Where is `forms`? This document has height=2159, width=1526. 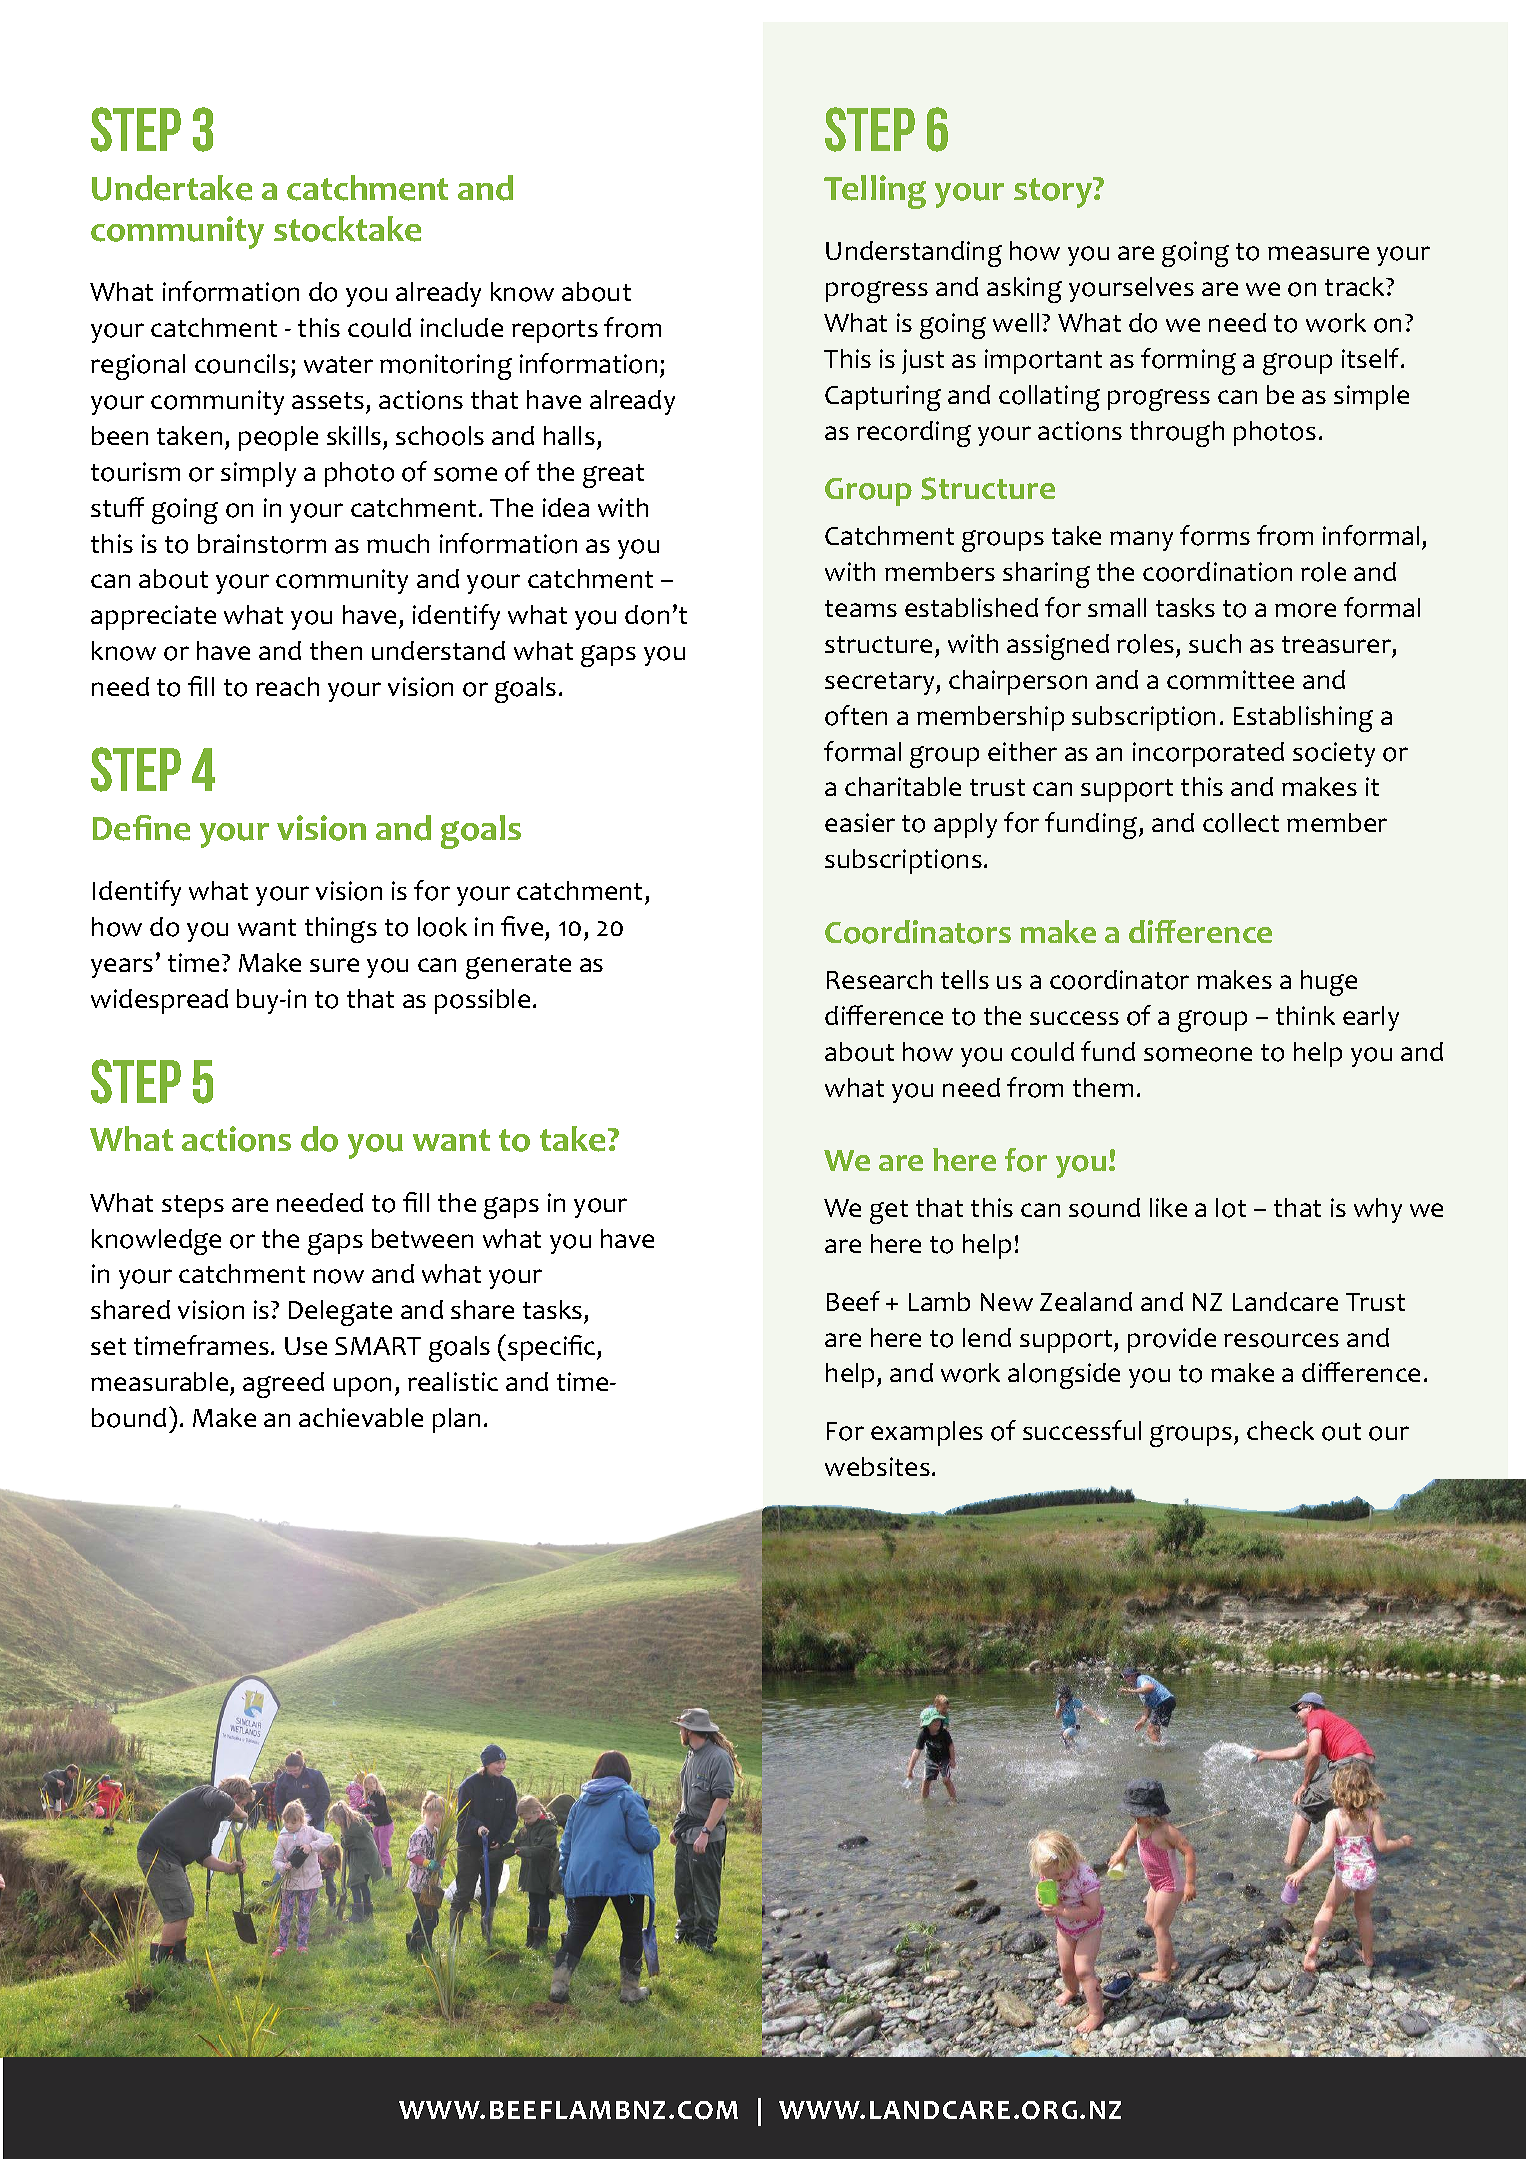 forms is located at coordinates (1215, 535).
